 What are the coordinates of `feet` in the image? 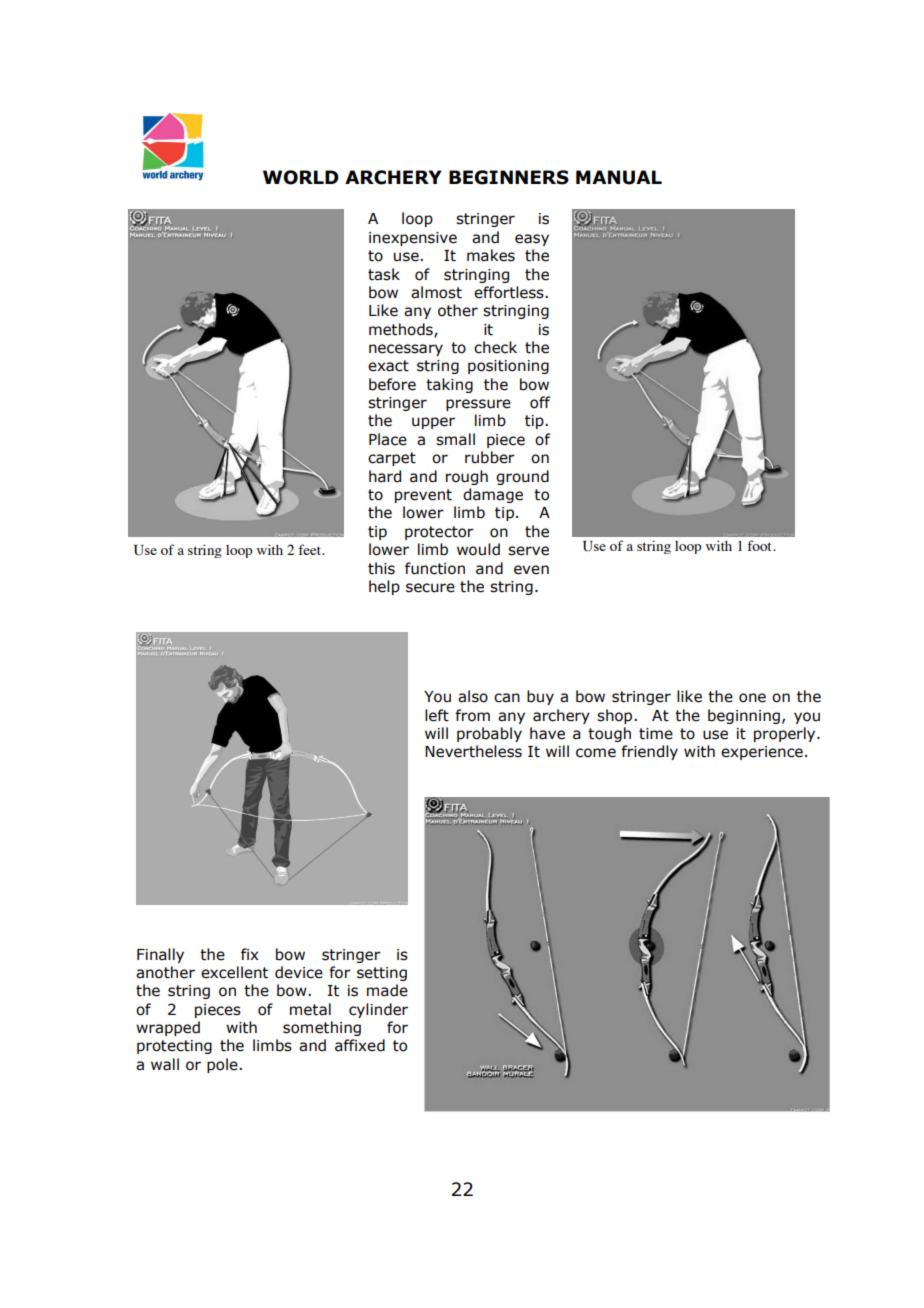 It's located at (310, 549).
